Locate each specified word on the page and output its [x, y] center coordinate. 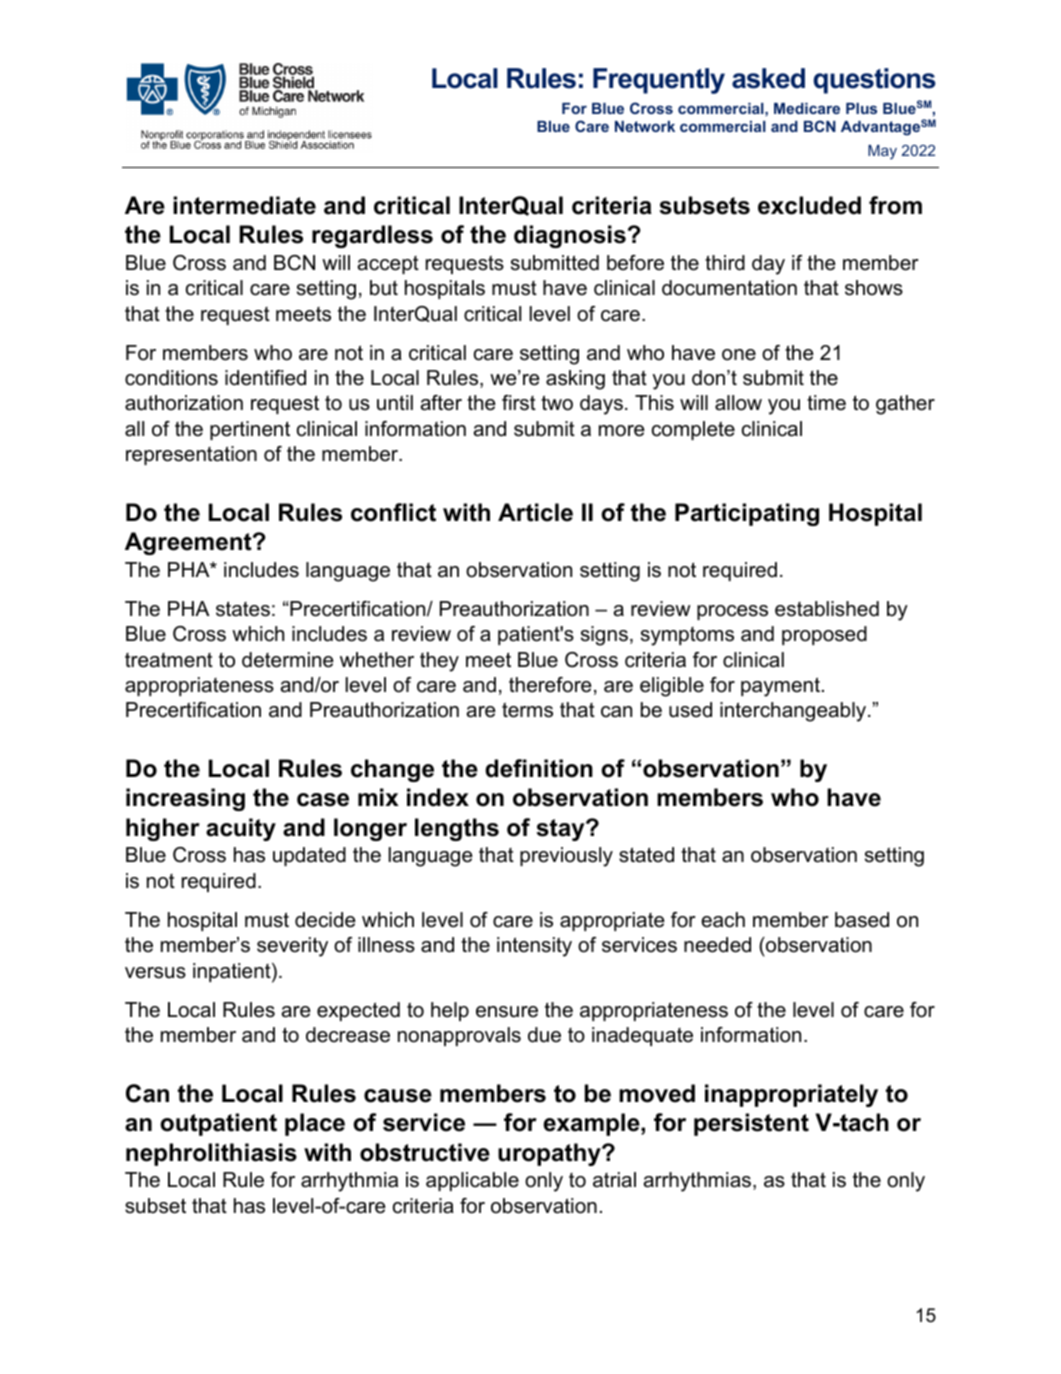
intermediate [244, 205]
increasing [185, 799]
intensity [534, 947]
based [862, 920]
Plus [861, 108]
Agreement [189, 543]
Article [535, 512]
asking [575, 380]
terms [527, 710]
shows [874, 288]
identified [265, 378]
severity [292, 947]
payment [780, 687]
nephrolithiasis [211, 1154]
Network [645, 126]
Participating [747, 514]
